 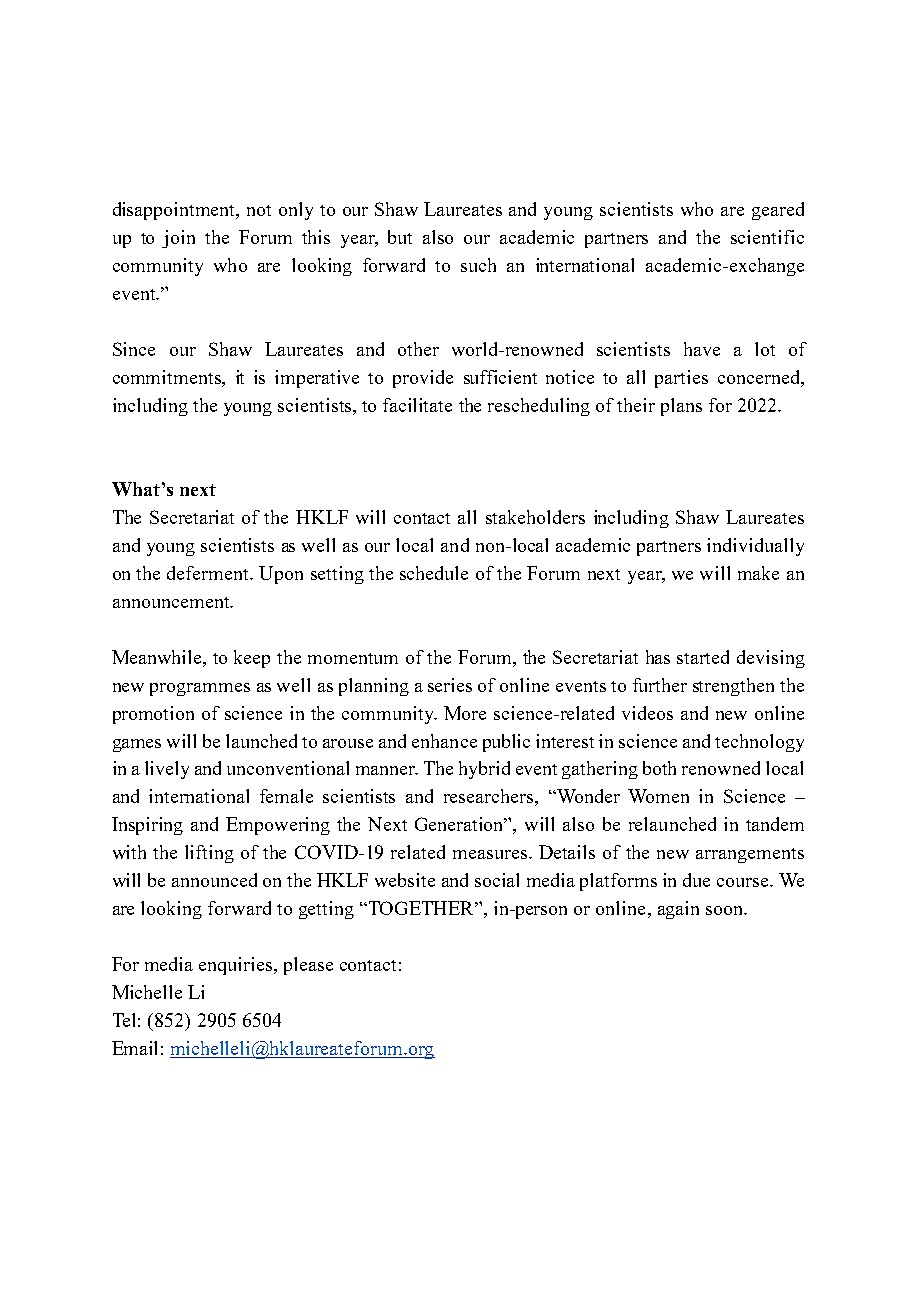 What do you see at coordinates (755, 547) in the page?
I see `individually` at bounding box center [755, 547].
